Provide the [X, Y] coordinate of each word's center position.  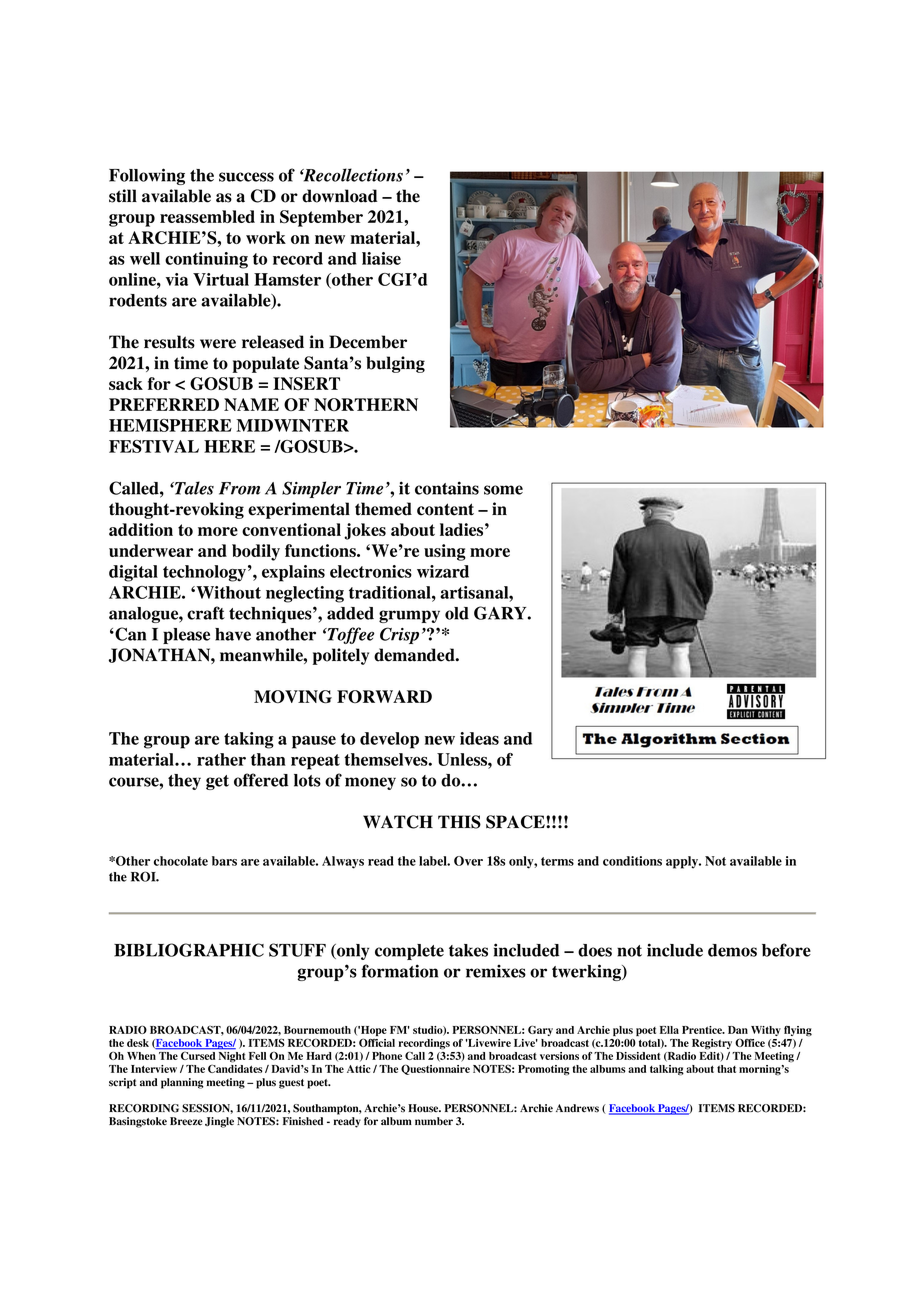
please [186, 636]
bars [224, 861]
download [340, 196]
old [457, 613]
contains [447, 488]
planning [182, 1083]
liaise [381, 258]
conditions [632, 861]
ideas [479, 738]
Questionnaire [435, 1069]
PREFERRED [164, 404]
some [503, 490]
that [726, 1069]
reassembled [207, 216]
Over [468, 861]
